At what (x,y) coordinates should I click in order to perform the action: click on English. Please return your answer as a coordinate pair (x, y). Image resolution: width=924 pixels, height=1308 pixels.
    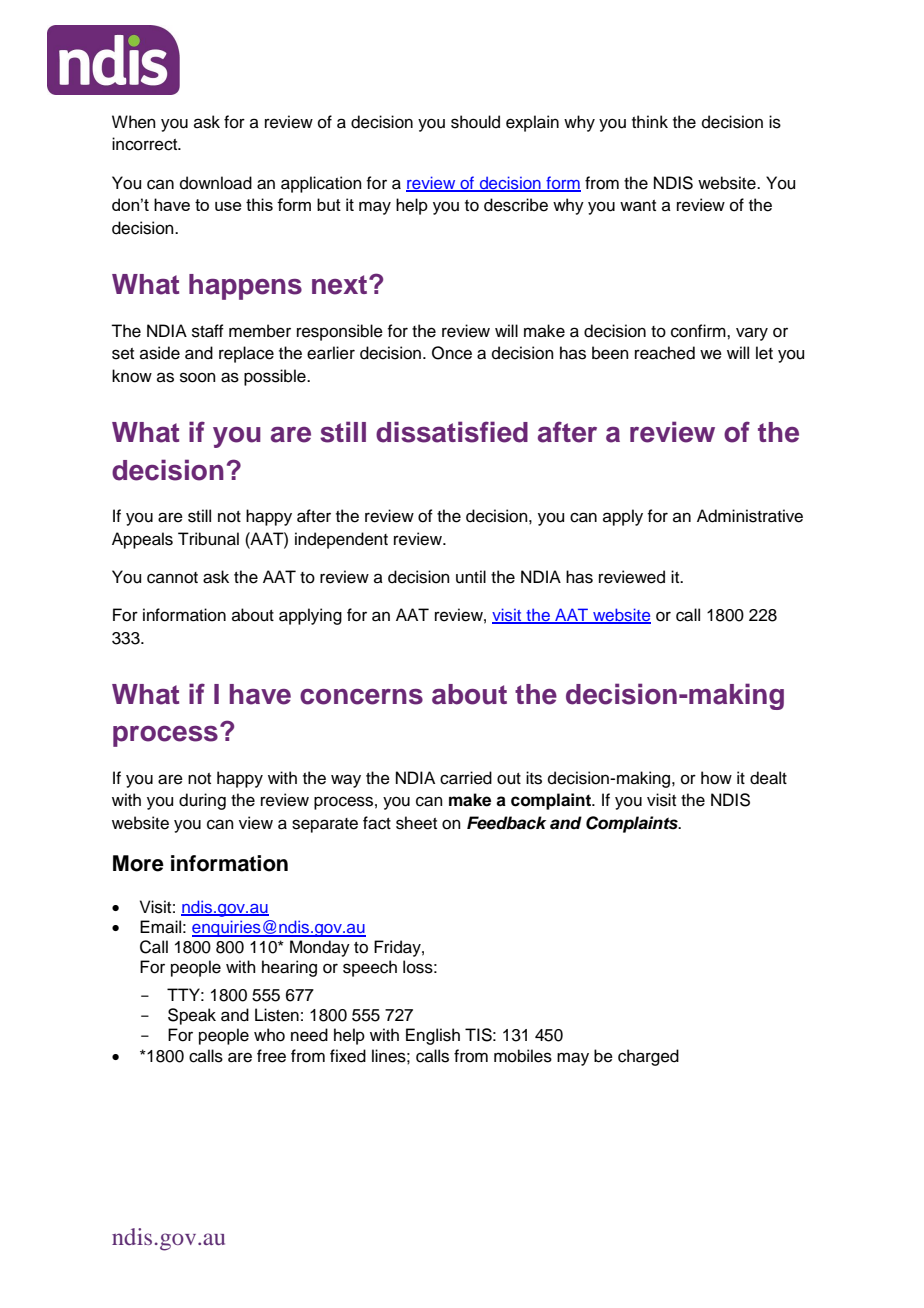
    Looking at the image, I should click on (433, 1036).
